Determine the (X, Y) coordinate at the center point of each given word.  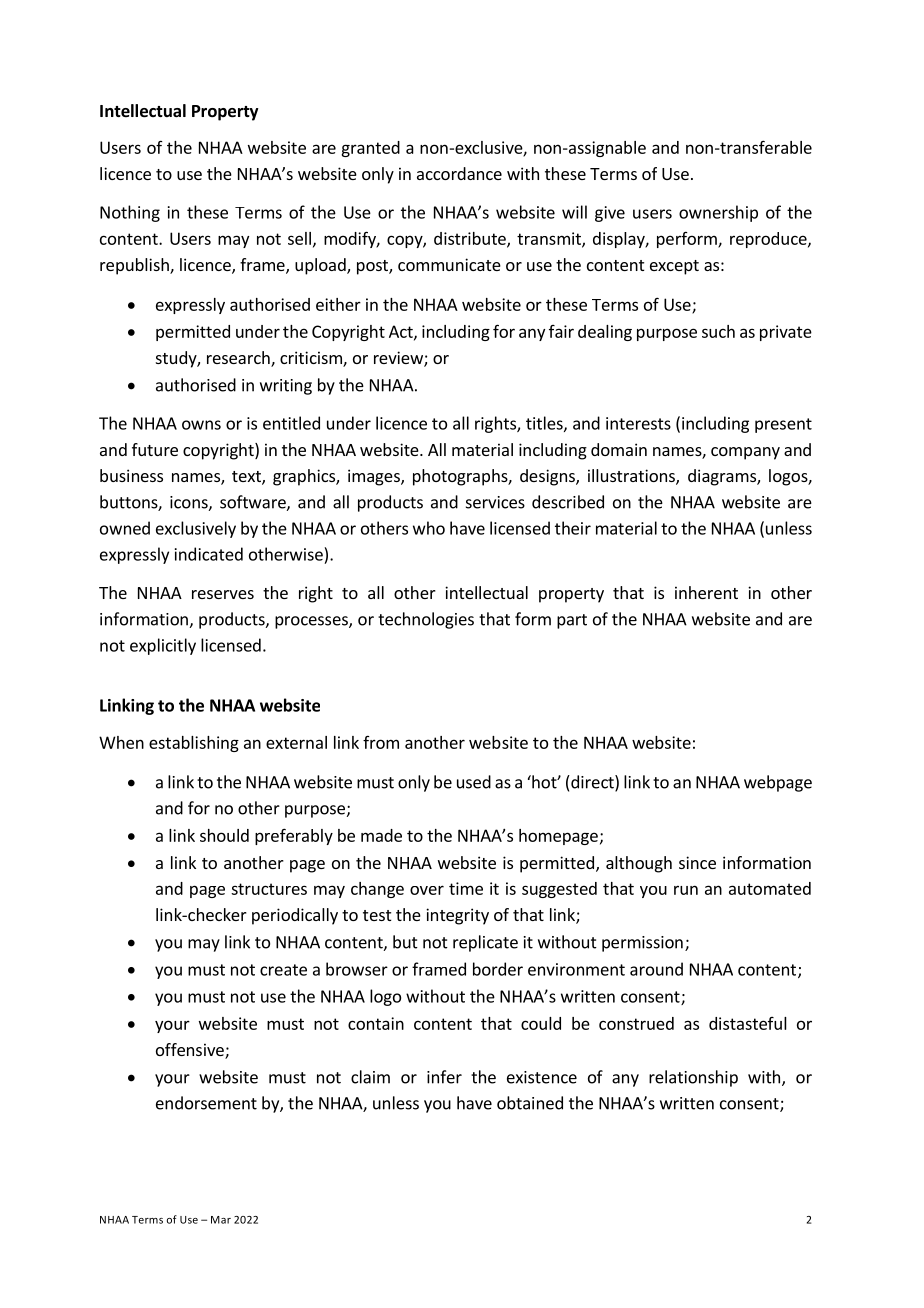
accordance (459, 173)
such (718, 331)
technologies (426, 620)
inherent (706, 592)
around (656, 969)
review (399, 359)
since (697, 862)
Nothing (130, 213)
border (498, 969)
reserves (223, 594)
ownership (718, 213)
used (474, 782)
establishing (194, 744)
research (239, 359)
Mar (221, 1220)
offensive (191, 1051)
